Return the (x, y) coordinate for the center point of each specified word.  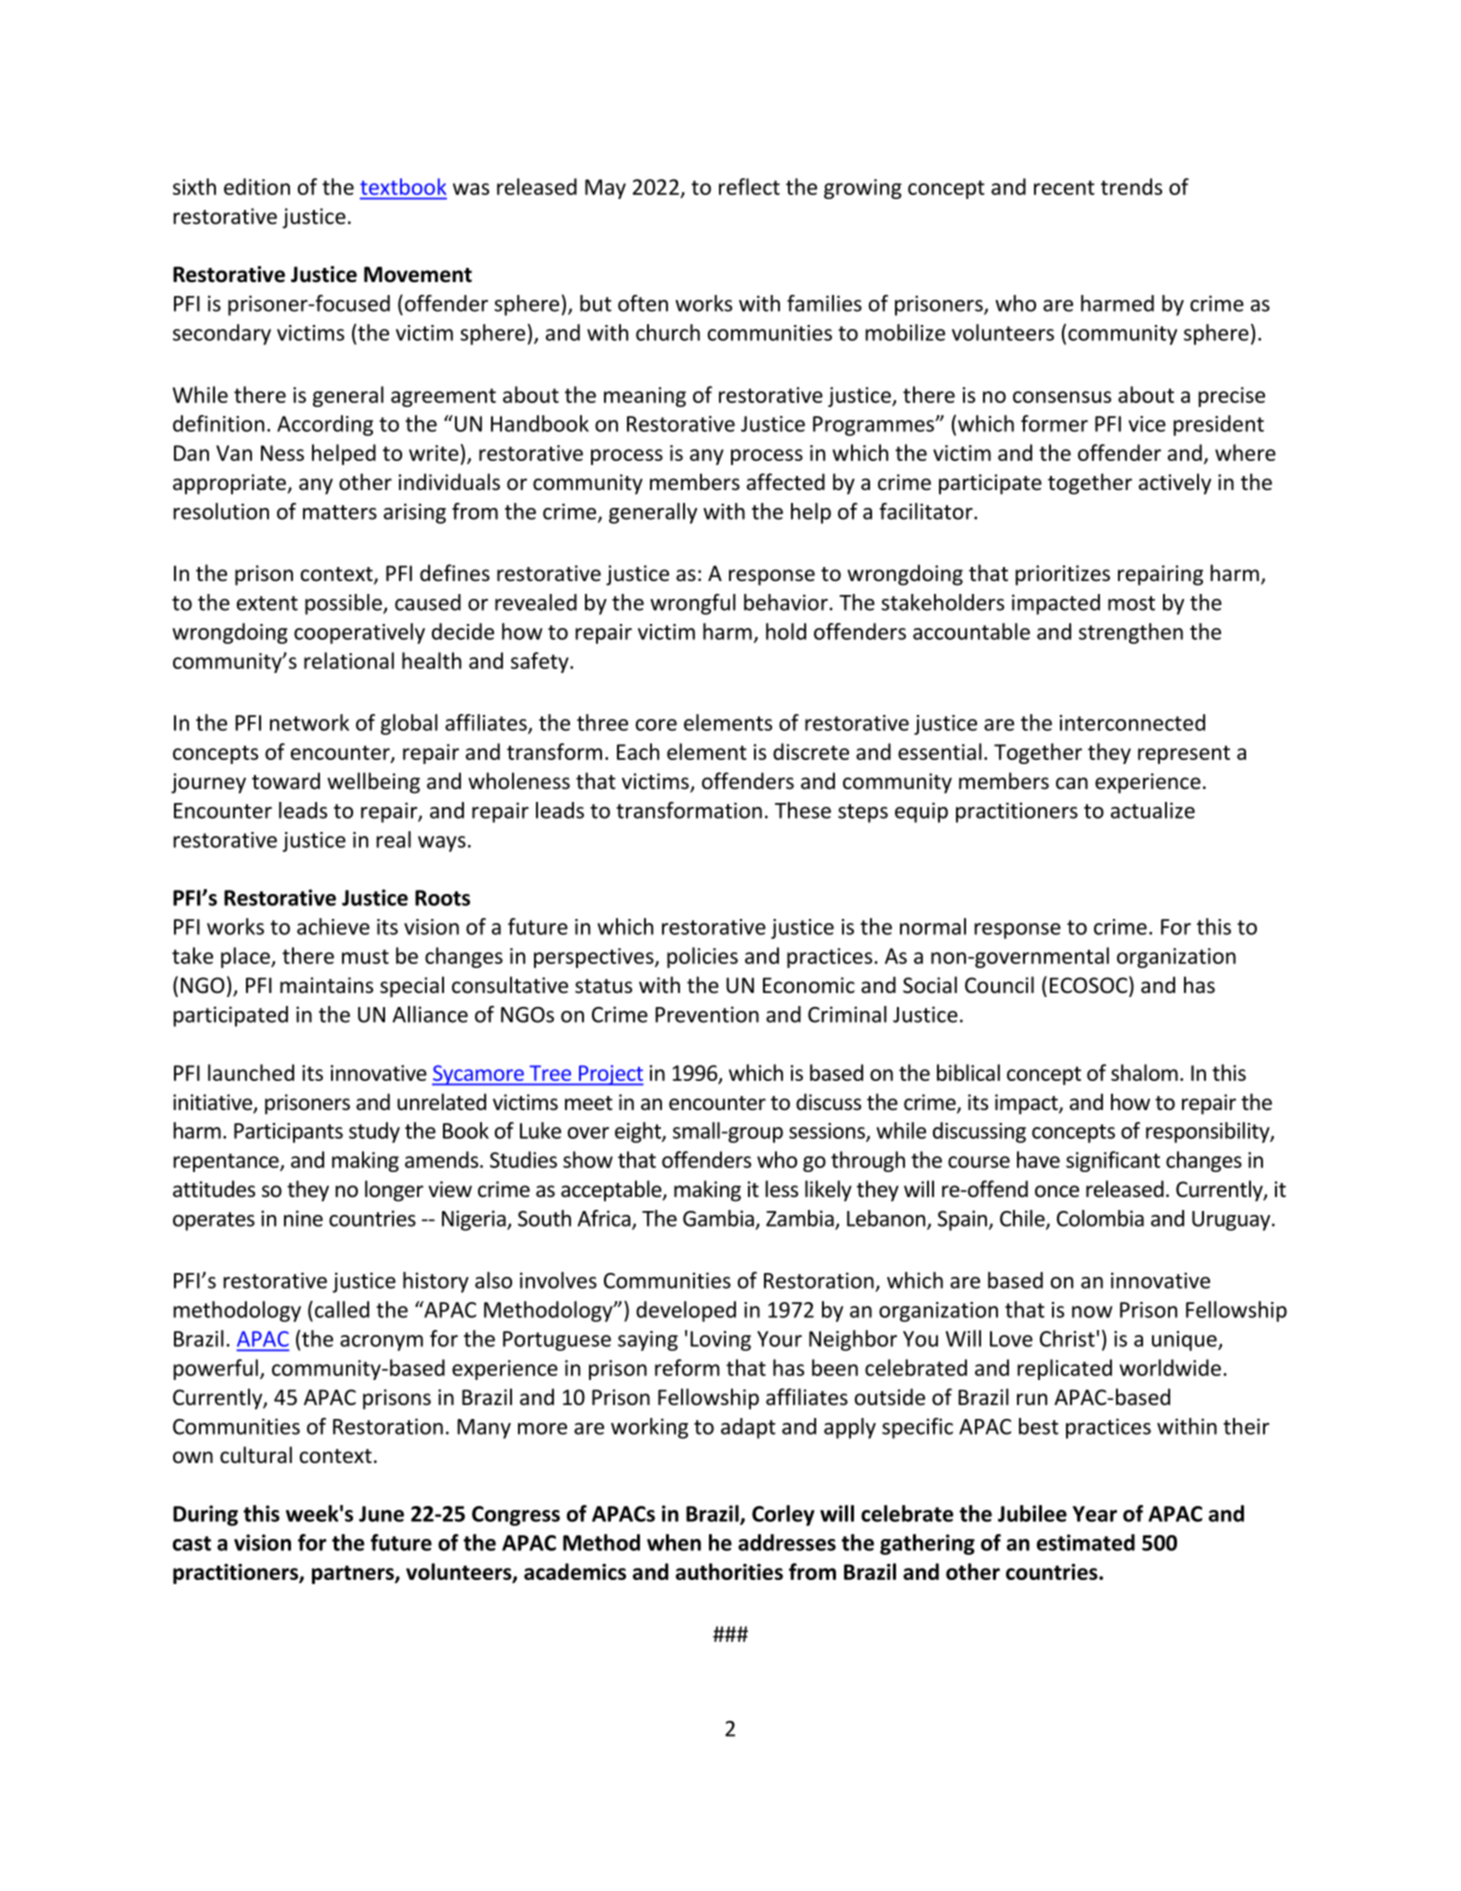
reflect (749, 186)
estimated (1086, 1542)
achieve (333, 926)
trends (1131, 186)
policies (702, 957)
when (674, 1542)
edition (257, 186)
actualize (1153, 810)
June (381, 1514)
